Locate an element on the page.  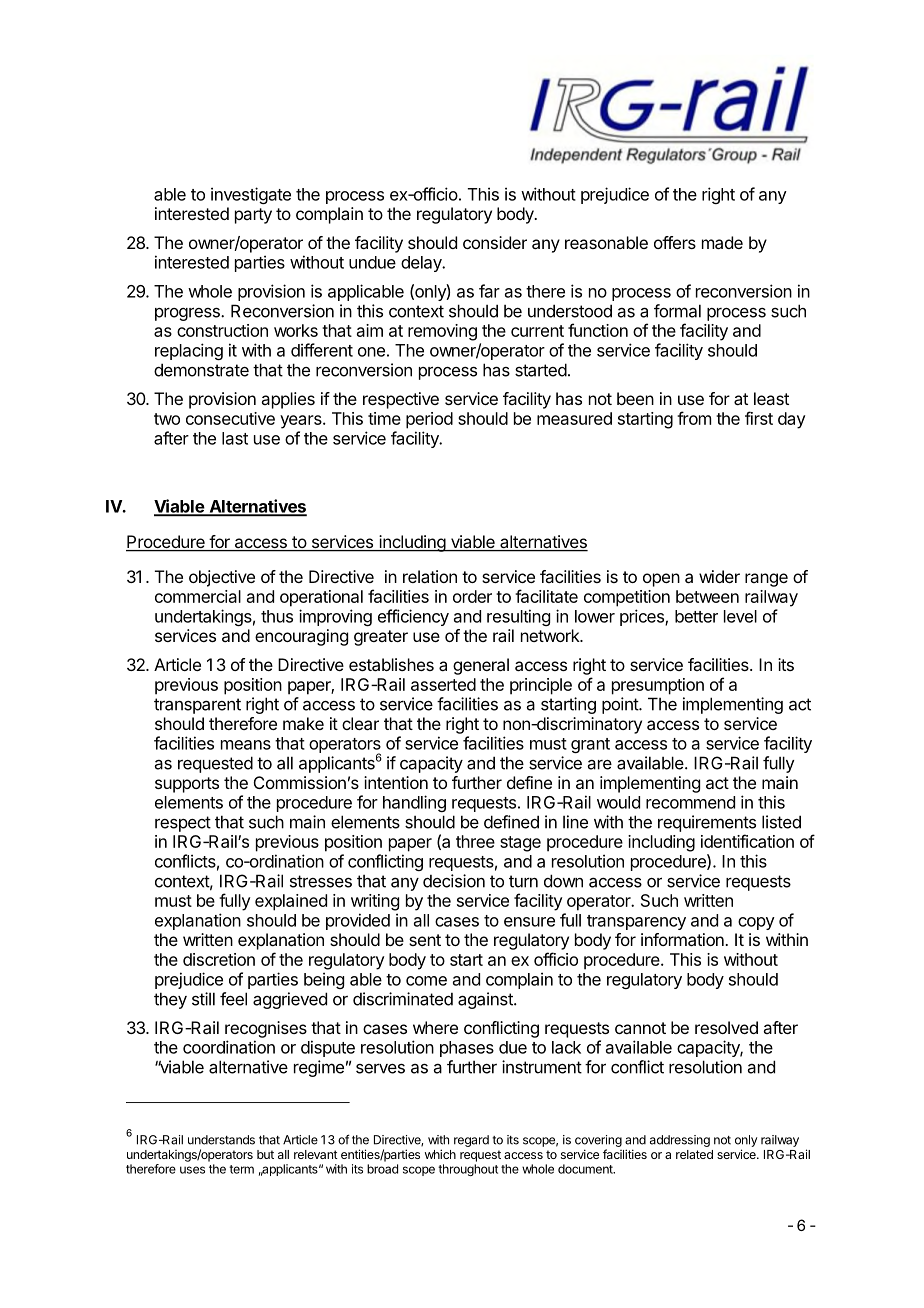
understands is located at coordinates (221, 1140).
